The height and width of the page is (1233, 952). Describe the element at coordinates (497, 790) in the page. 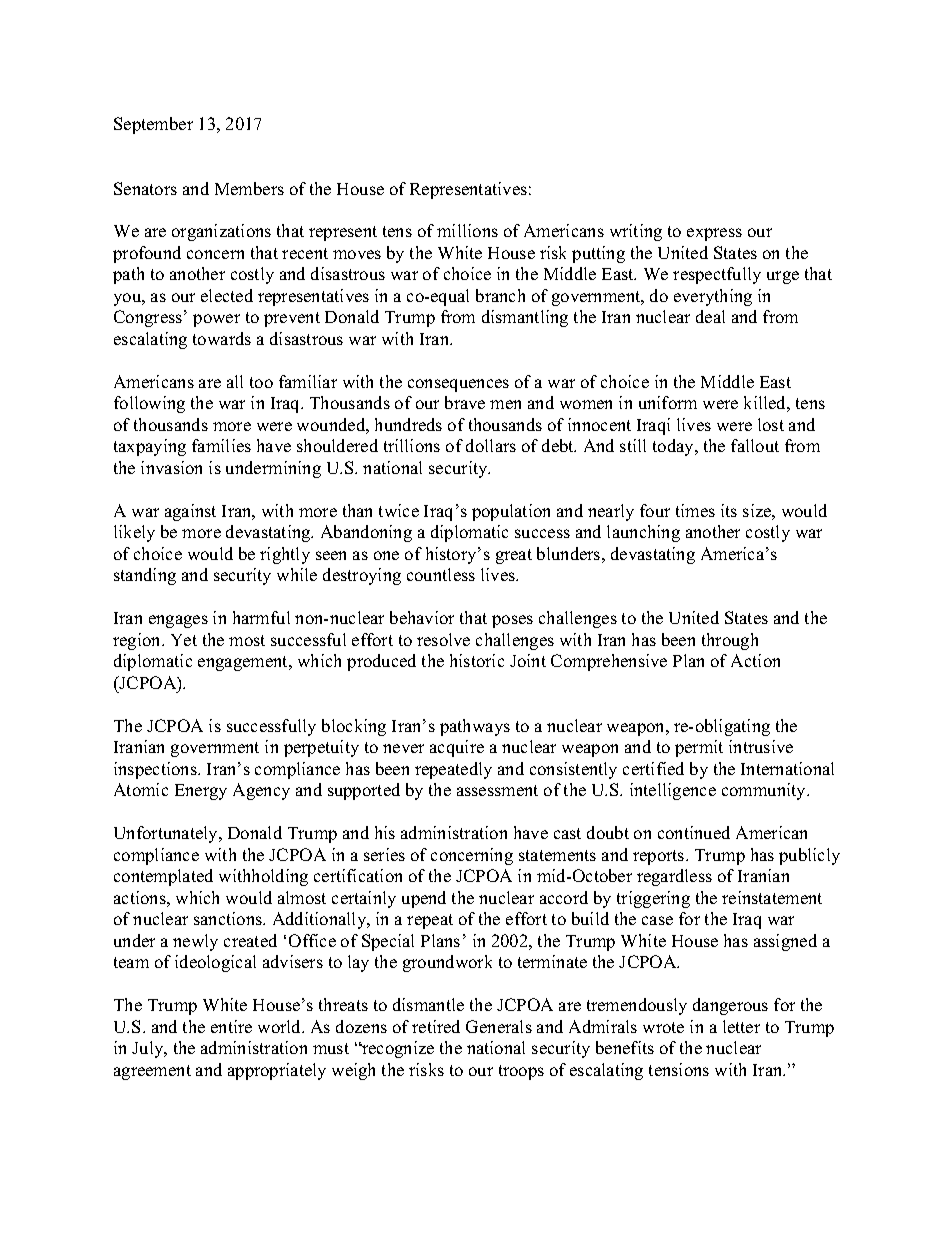

I see `assessment` at that location.
